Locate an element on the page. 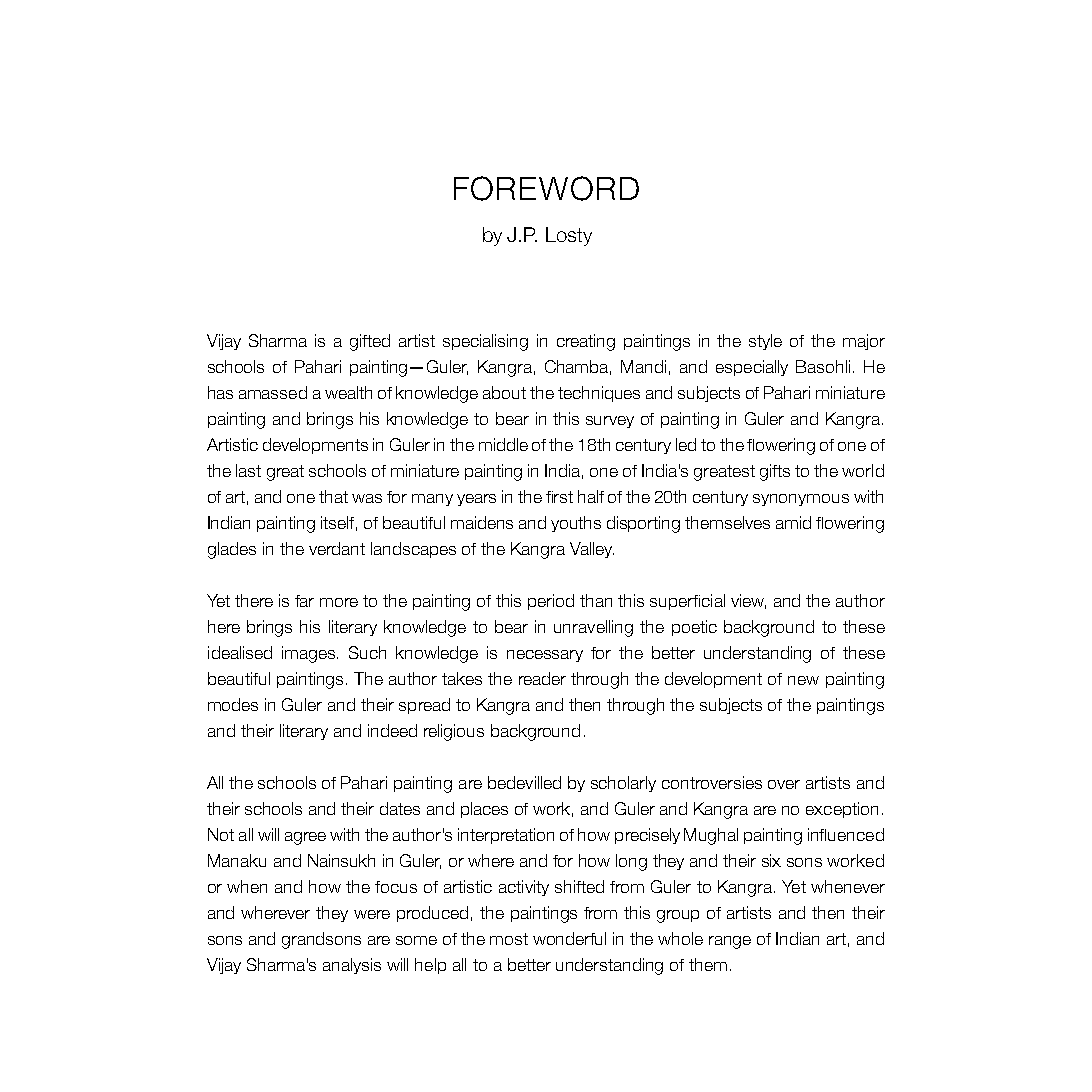  gifted is located at coordinates (370, 342).
